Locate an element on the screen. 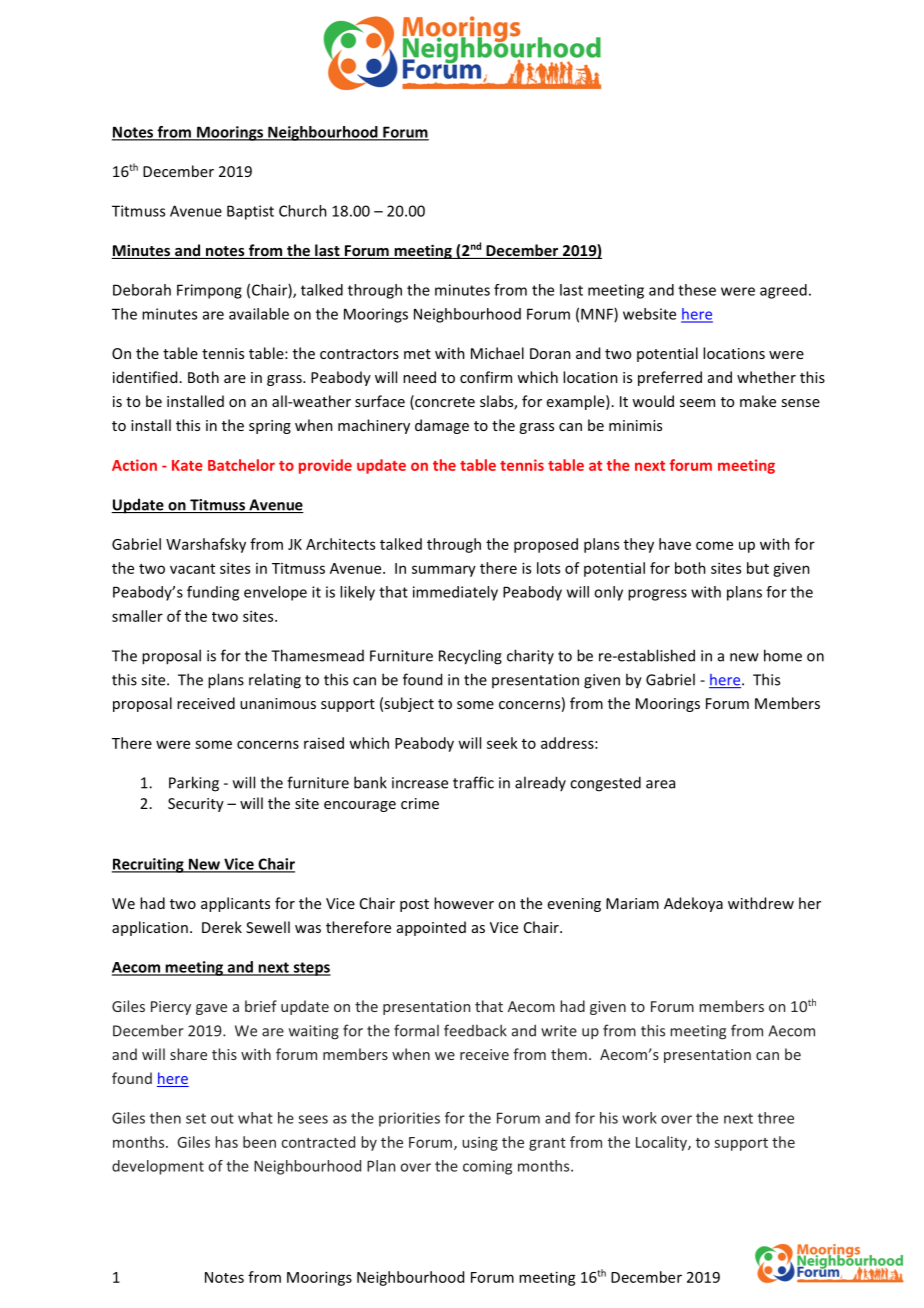 The width and height of the screenshot is (924, 1308). Michael is located at coordinates (497, 353).
